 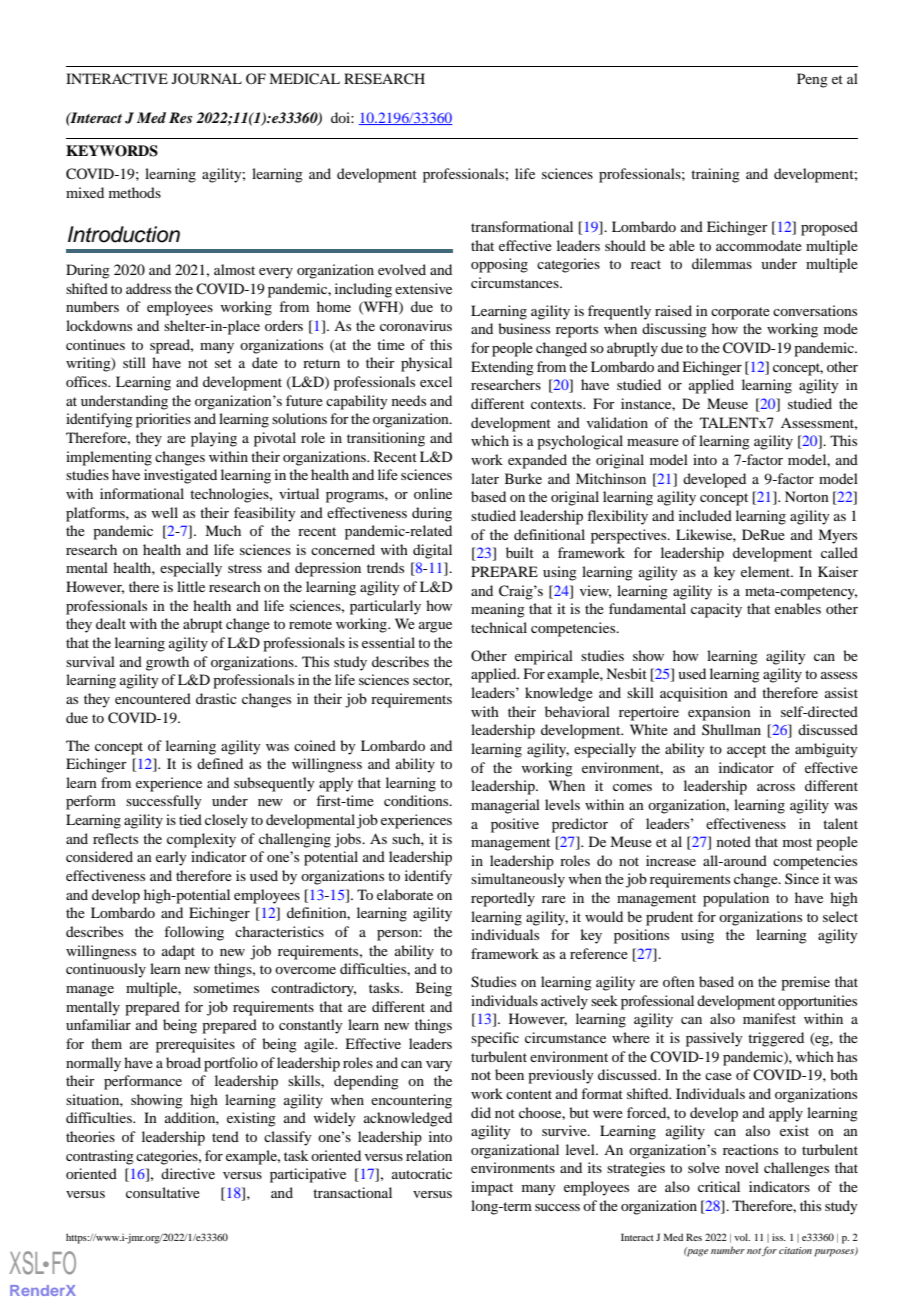 I want to click on noted, so click(x=734, y=841).
